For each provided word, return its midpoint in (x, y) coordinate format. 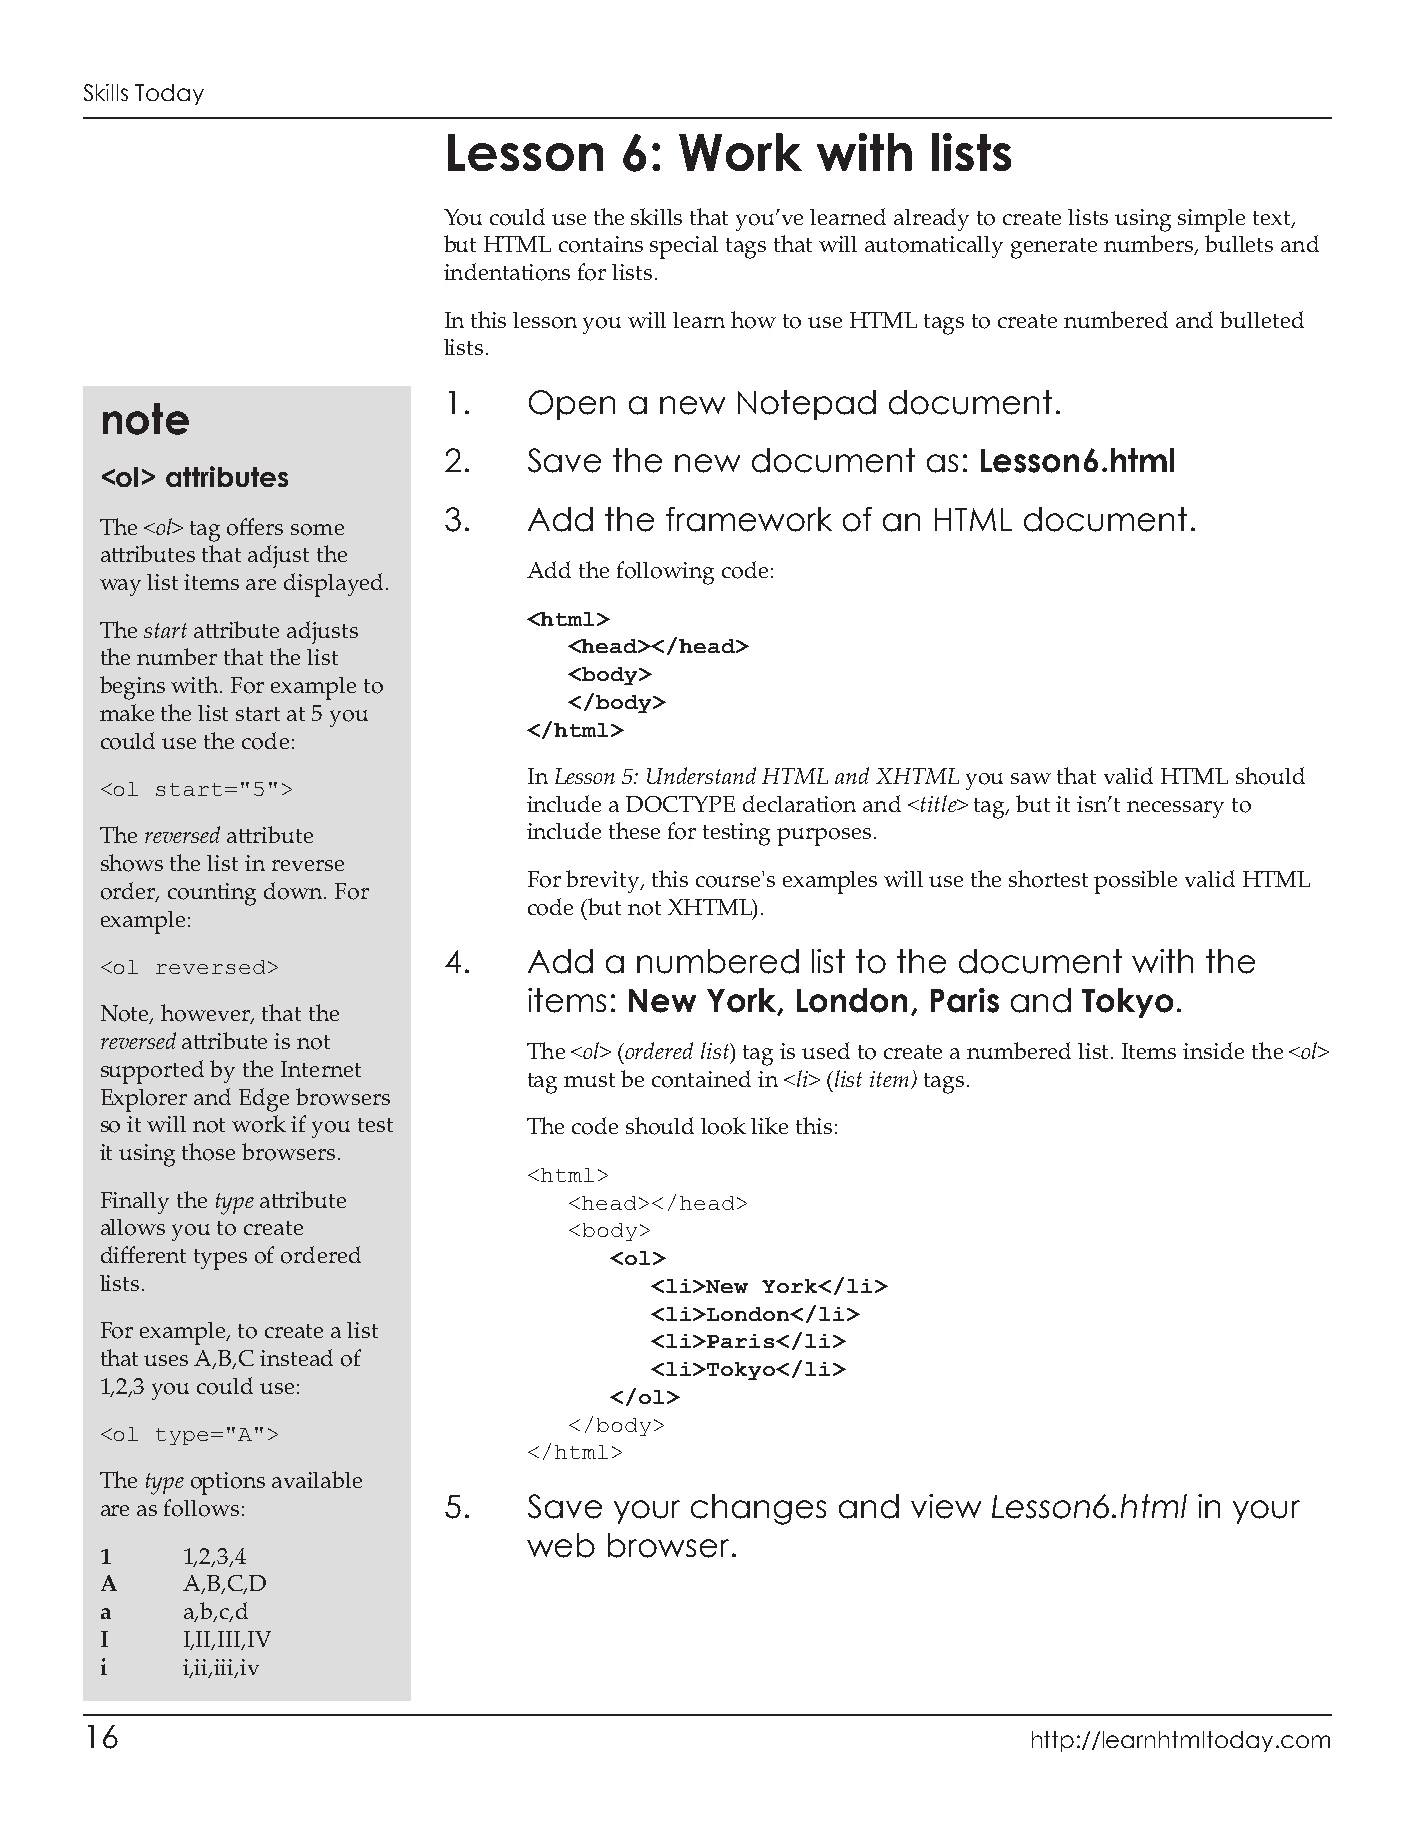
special (684, 247)
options (228, 1483)
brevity (604, 881)
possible (1135, 882)
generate (1054, 248)
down (295, 891)
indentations (507, 272)
